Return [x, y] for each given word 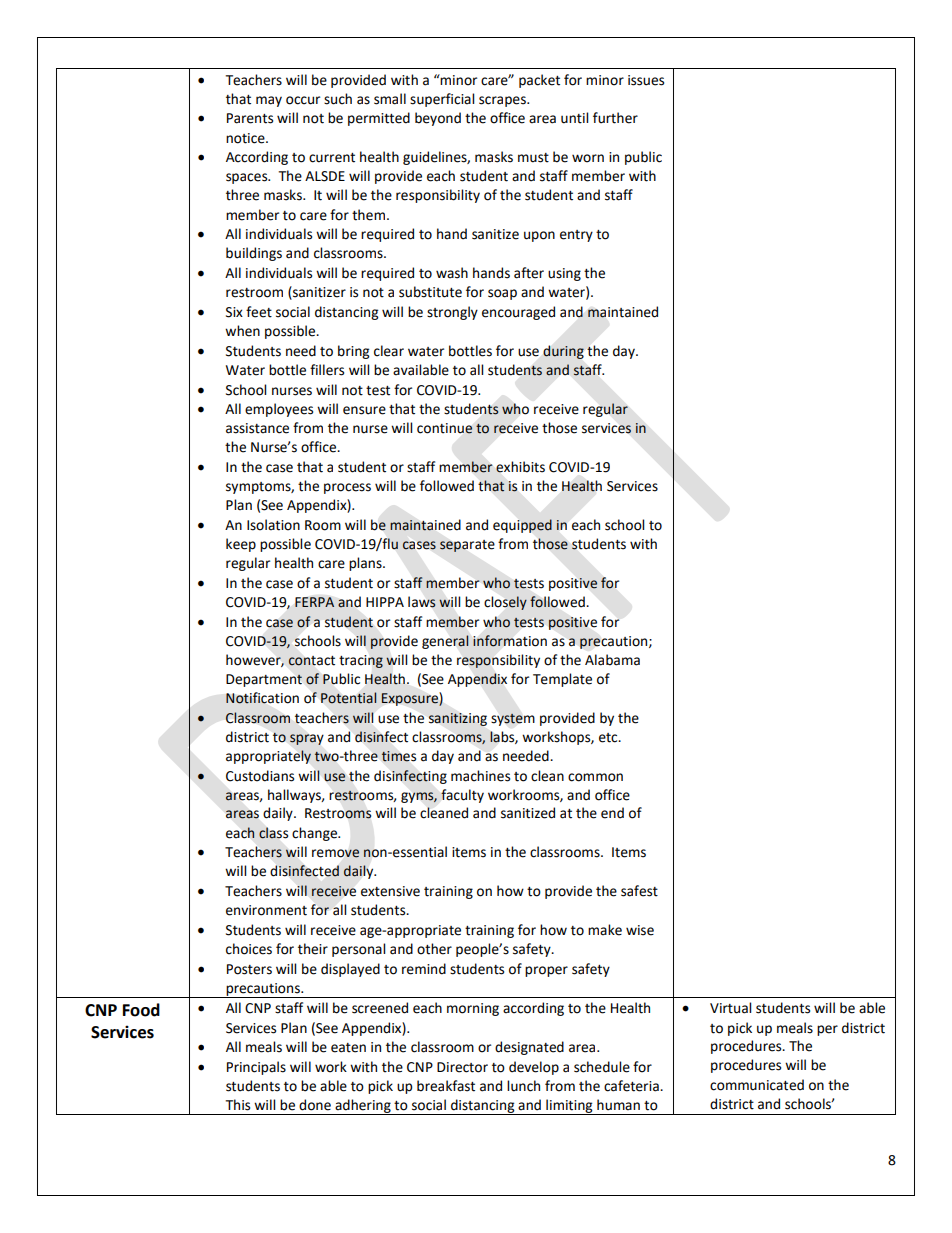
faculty [462, 796]
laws [422, 602]
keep [241, 545]
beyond [438, 119]
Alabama [612, 660]
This [238, 1105]
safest [639, 891]
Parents [250, 118]
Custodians [260, 776]
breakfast [446, 1086]
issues [646, 80]
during [563, 352]
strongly [452, 313]
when [242, 331]
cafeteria [632, 1086]
